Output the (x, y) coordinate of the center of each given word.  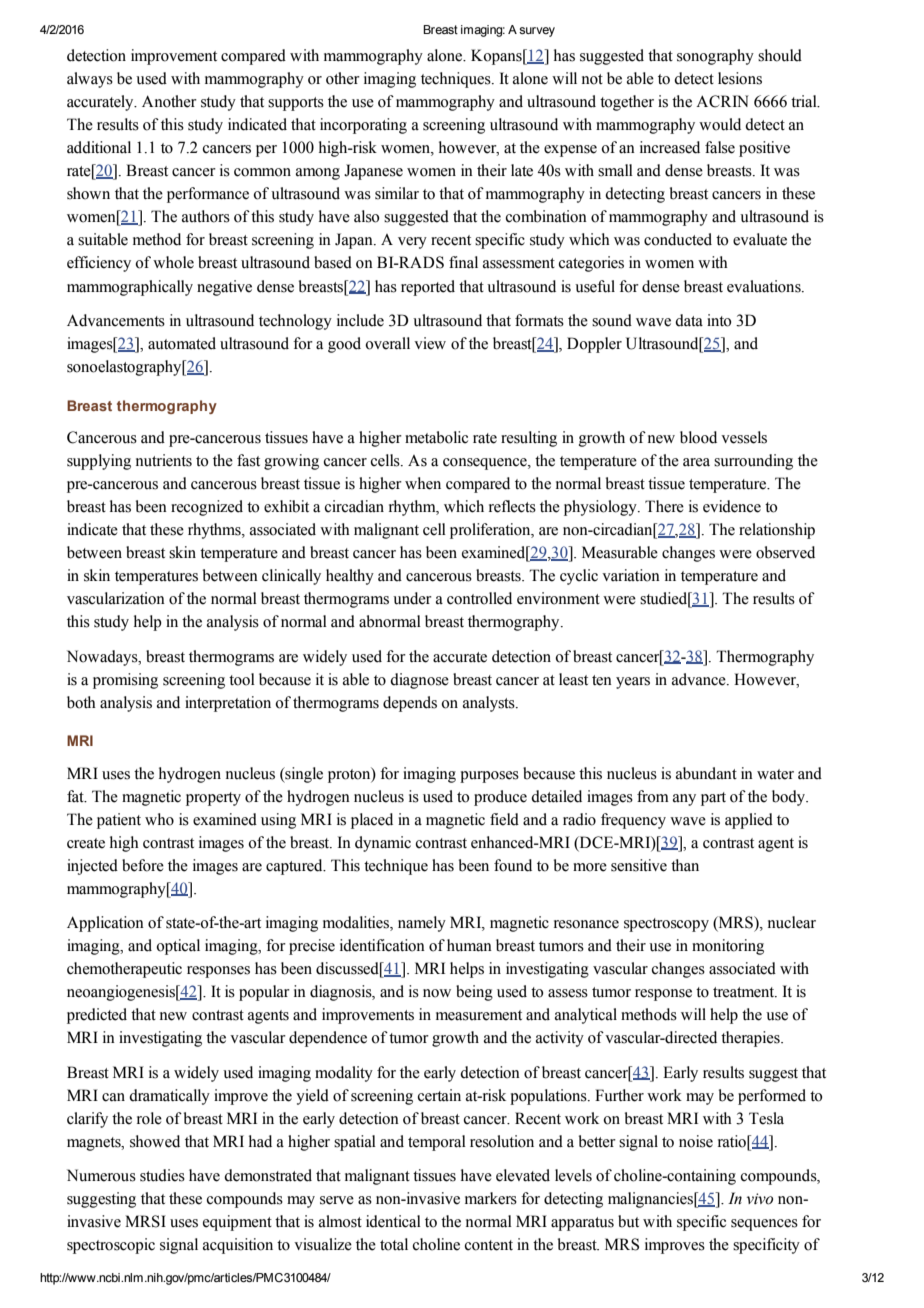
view (430, 343)
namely (422, 924)
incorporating (363, 126)
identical (393, 1221)
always (90, 80)
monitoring (728, 947)
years (633, 683)
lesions (740, 78)
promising (125, 681)
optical (178, 947)
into (719, 320)
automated (182, 343)
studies (162, 1175)
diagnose (419, 681)
